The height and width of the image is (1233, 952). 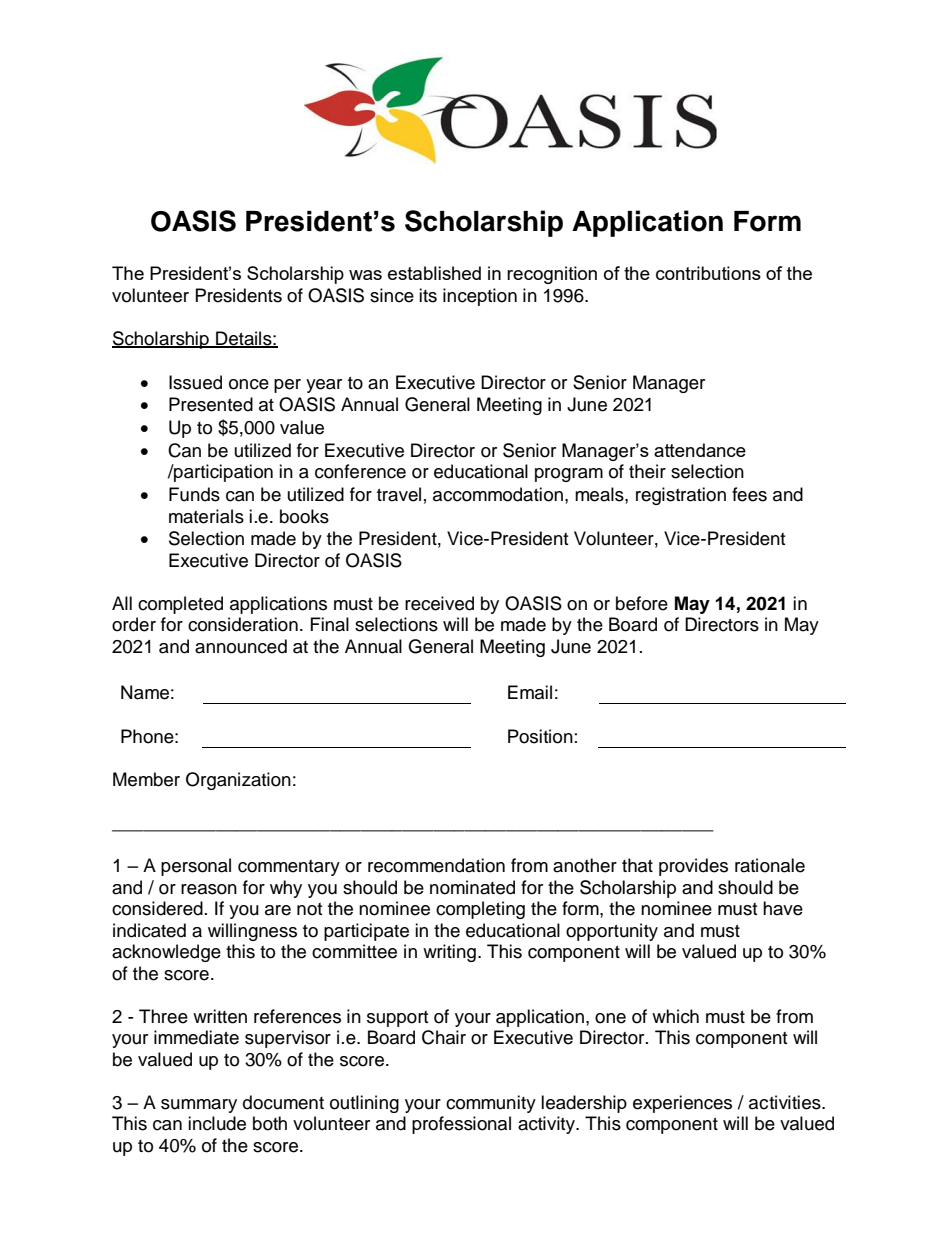 What do you see at coordinates (166, 953) in the image?
I see `acknowledge` at bounding box center [166, 953].
